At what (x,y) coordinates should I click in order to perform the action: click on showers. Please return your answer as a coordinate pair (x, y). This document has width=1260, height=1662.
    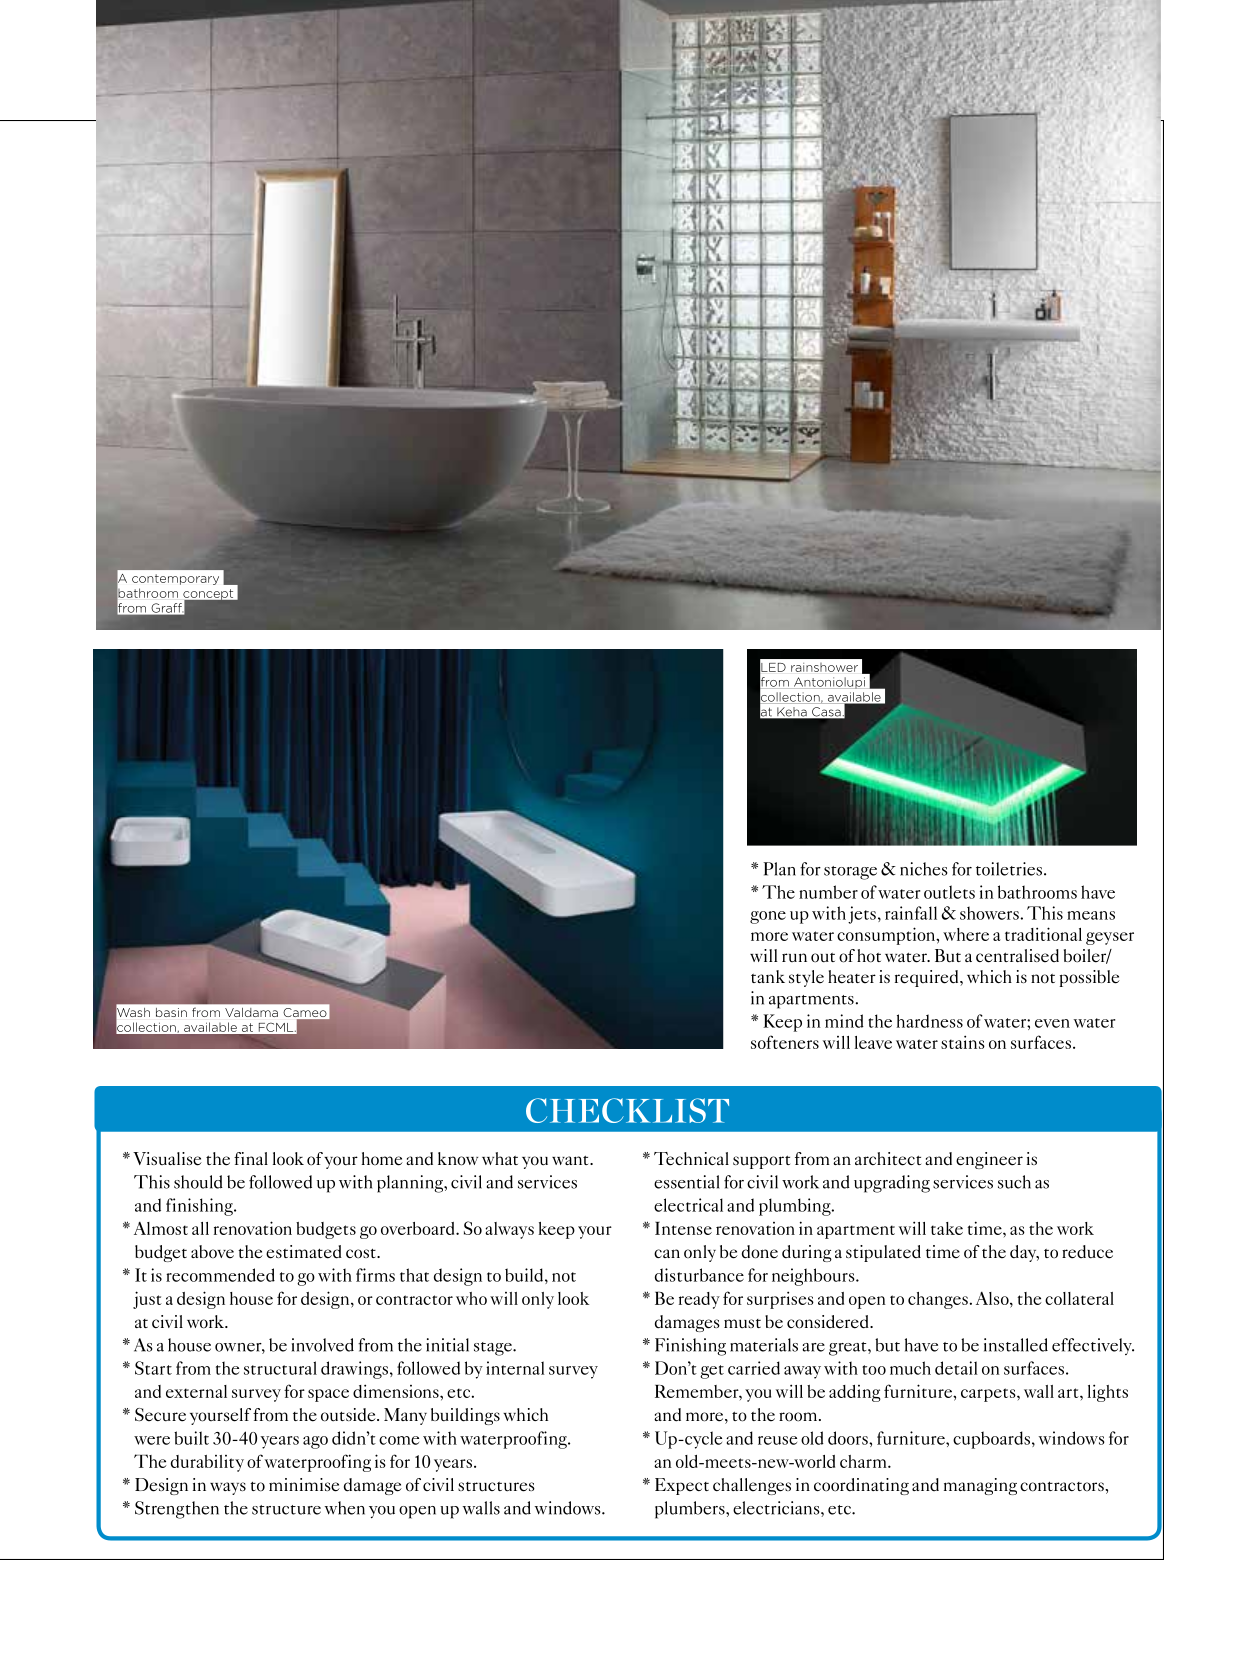
    Looking at the image, I should click on (990, 913).
